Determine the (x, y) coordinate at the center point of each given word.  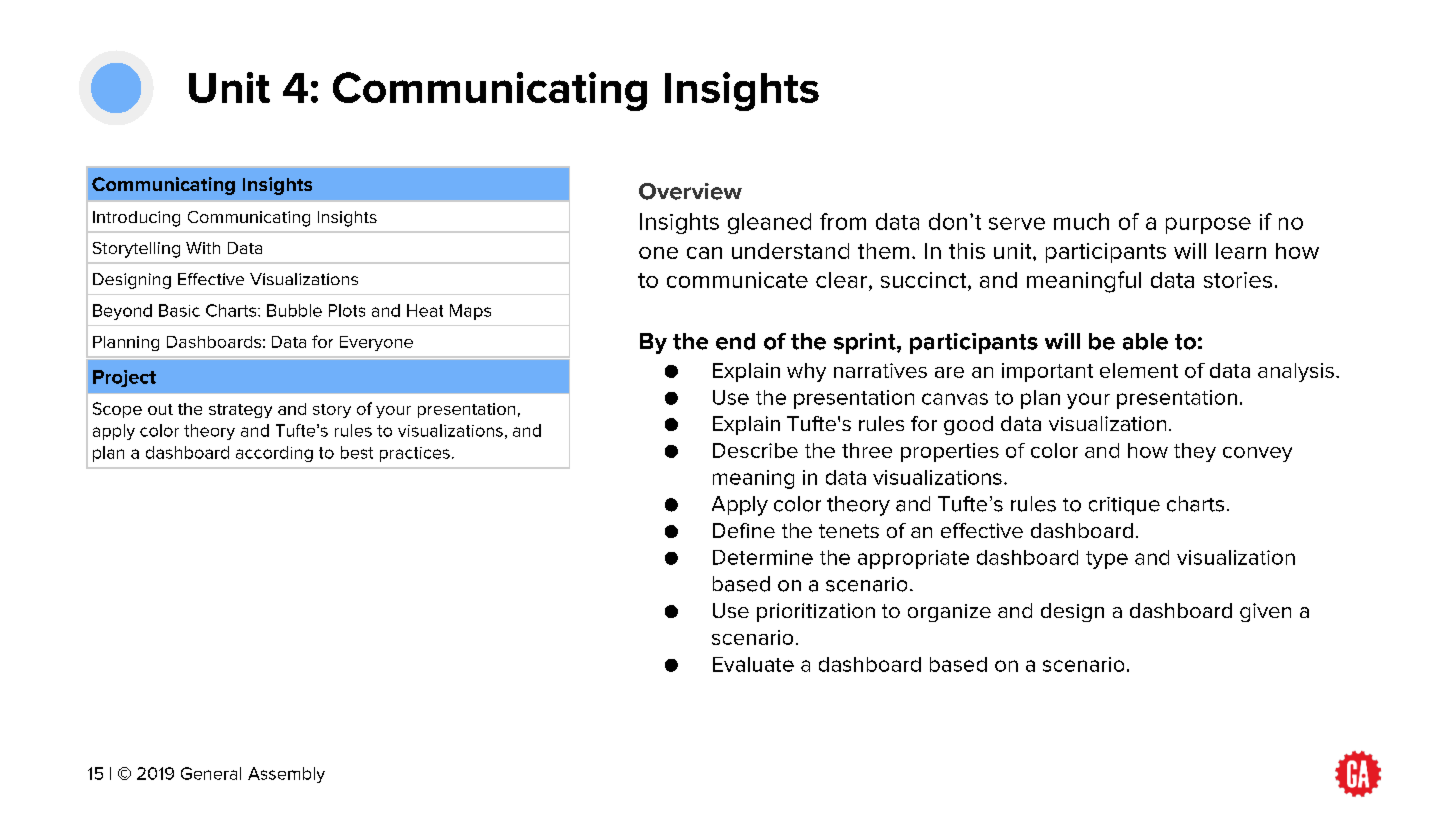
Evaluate (753, 664)
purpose (1208, 225)
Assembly (286, 775)
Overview (690, 191)
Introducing (136, 219)
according (274, 454)
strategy (240, 411)
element (1139, 370)
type (1107, 560)
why (806, 372)
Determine (763, 557)
